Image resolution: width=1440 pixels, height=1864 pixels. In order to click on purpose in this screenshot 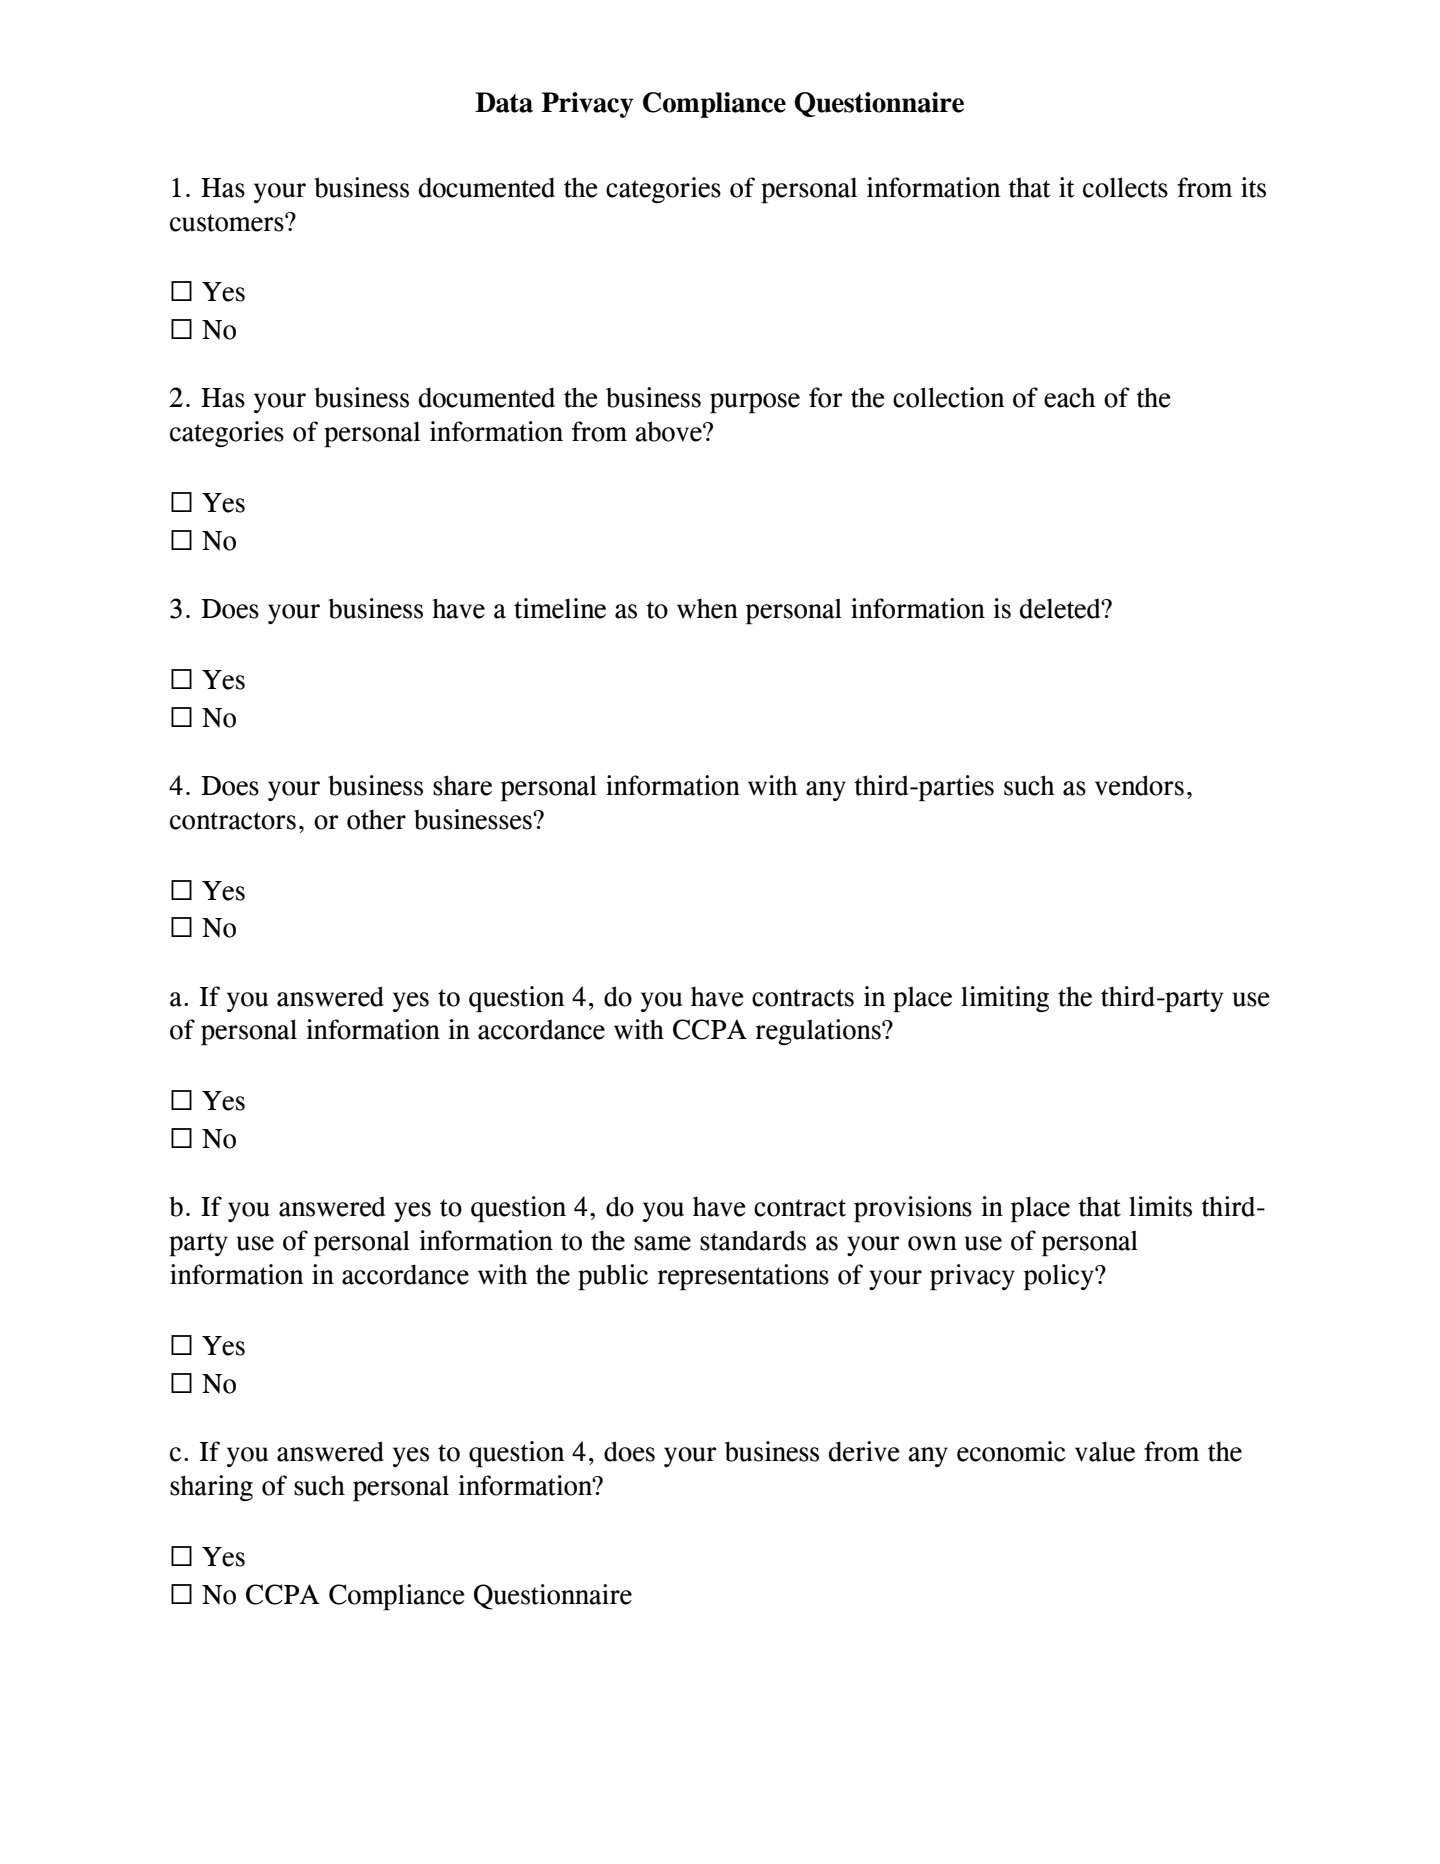, I will do `click(755, 403)`.
